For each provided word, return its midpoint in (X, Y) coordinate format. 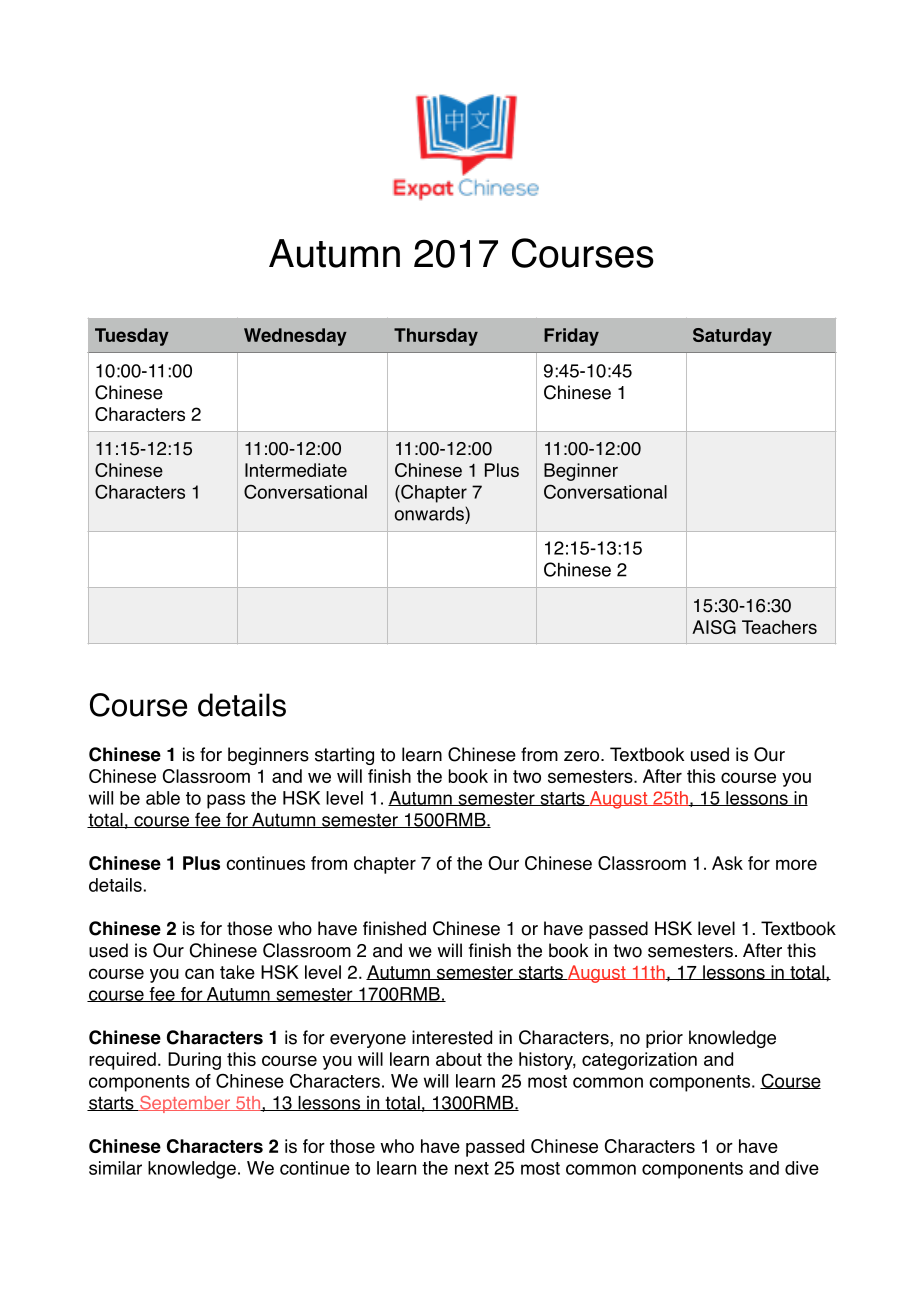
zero (583, 756)
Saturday (732, 337)
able (163, 798)
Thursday (436, 337)
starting (344, 756)
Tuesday (132, 337)
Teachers (779, 627)
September (185, 1104)
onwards (429, 514)
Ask (727, 863)
